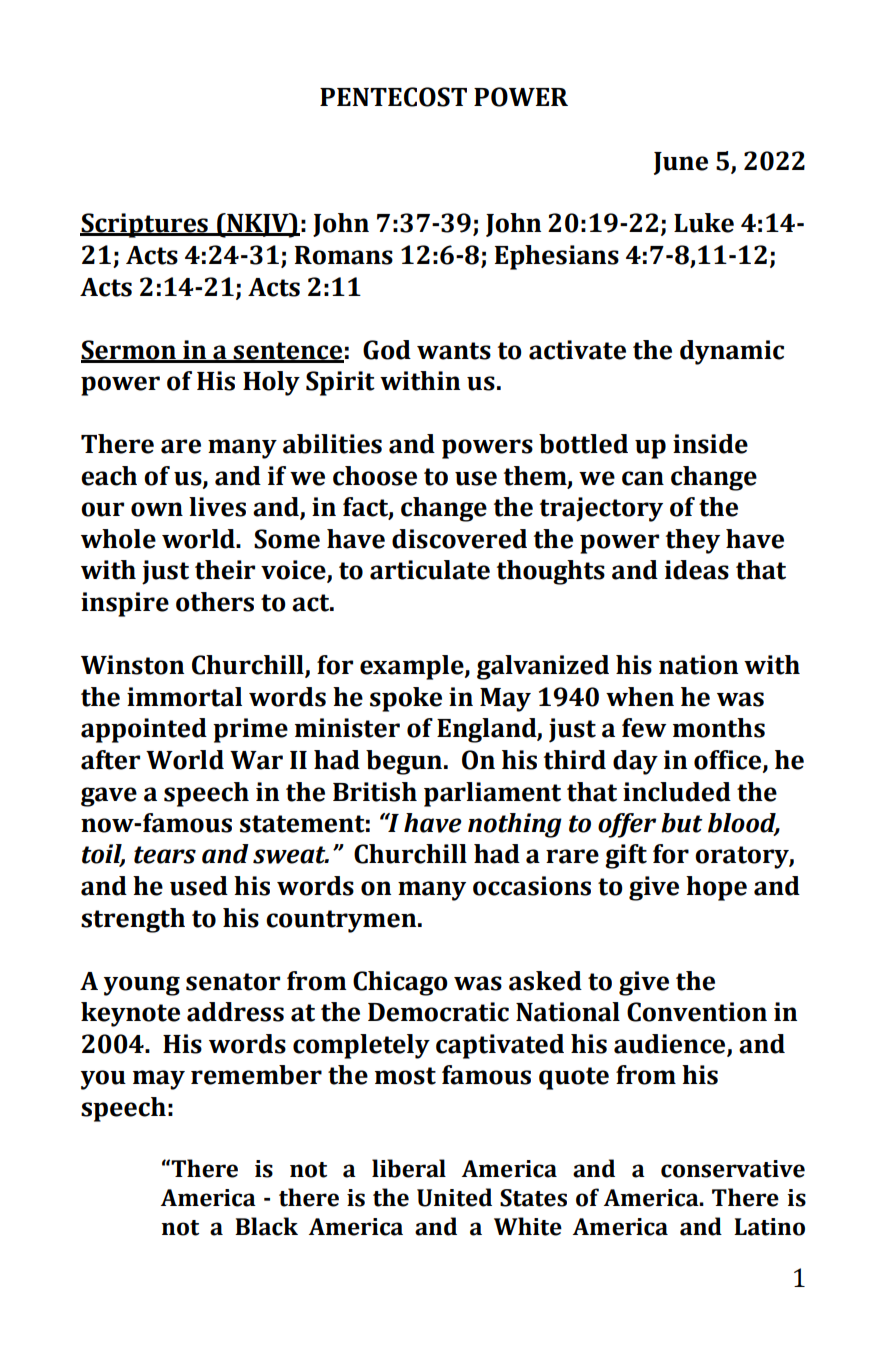 The width and height of the document is (887, 1372). What do you see at coordinates (145, 225) in the document?
I see `Scriptures` at bounding box center [145, 225].
